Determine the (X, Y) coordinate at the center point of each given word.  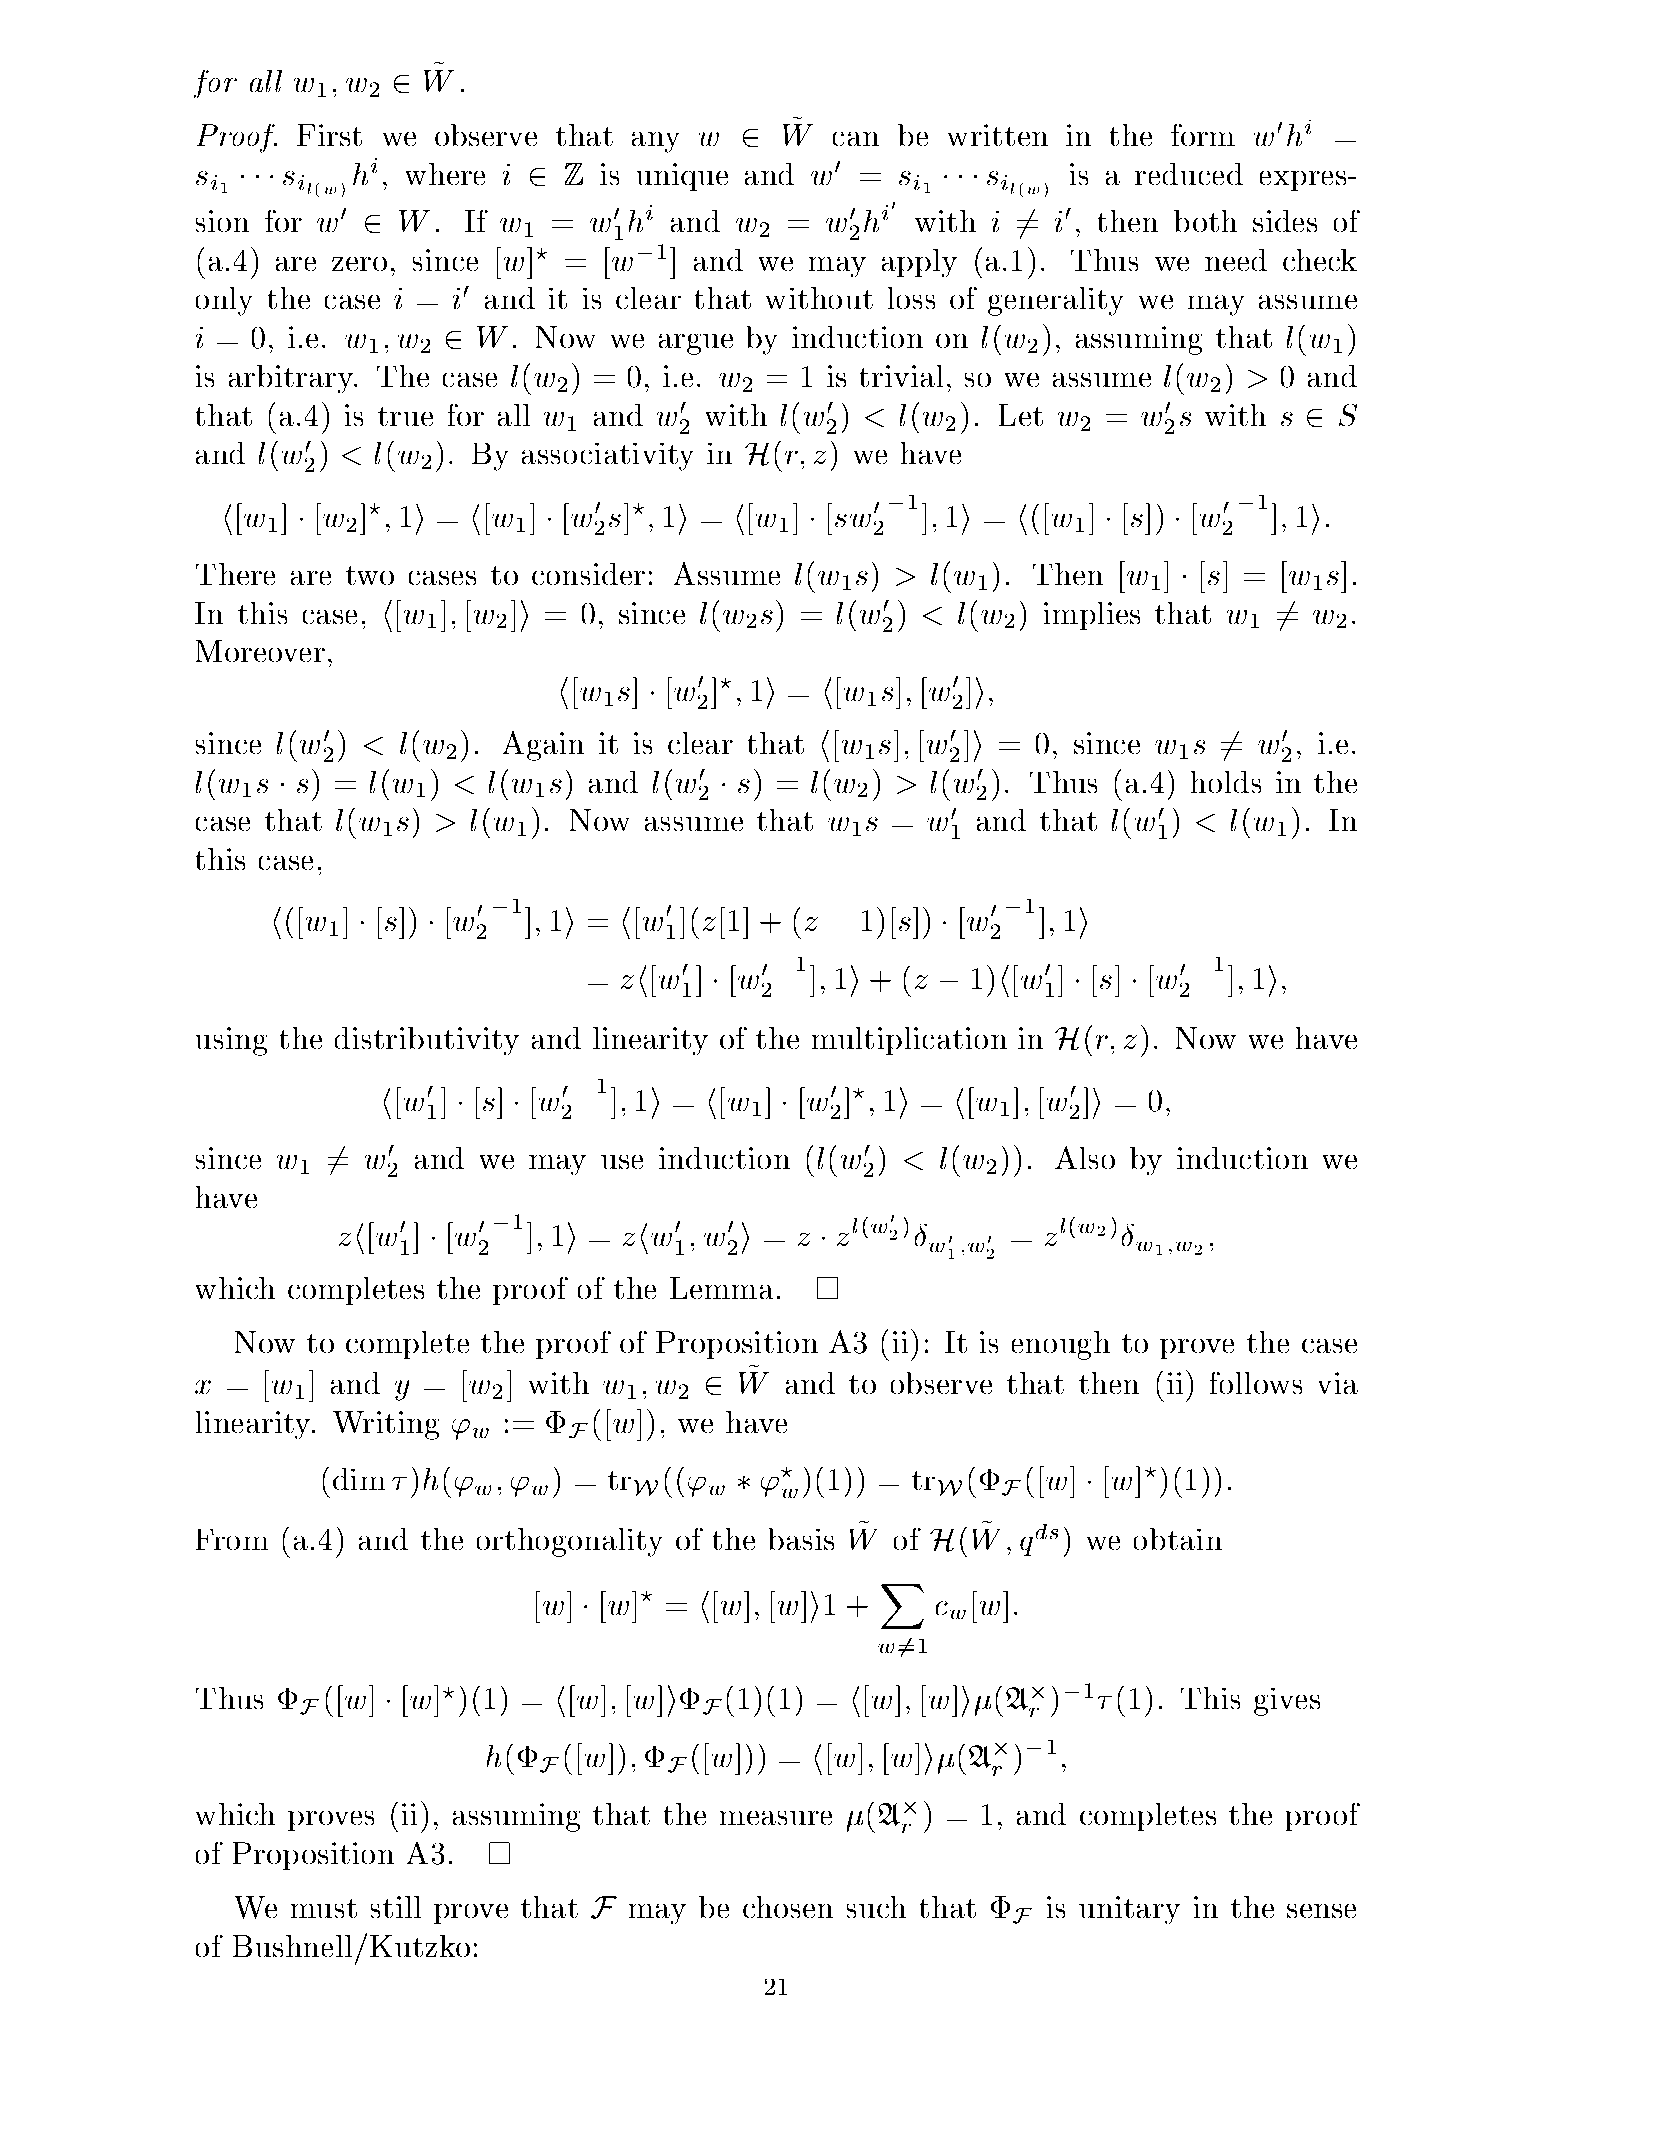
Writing (386, 1425)
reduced (1189, 174)
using (231, 1041)
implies (1092, 616)
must (324, 1908)
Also (1085, 1157)
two (370, 575)
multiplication (909, 1041)
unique (682, 177)
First (329, 135)
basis (801, 1539)
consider (588, 574)
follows (1256, 1383)
